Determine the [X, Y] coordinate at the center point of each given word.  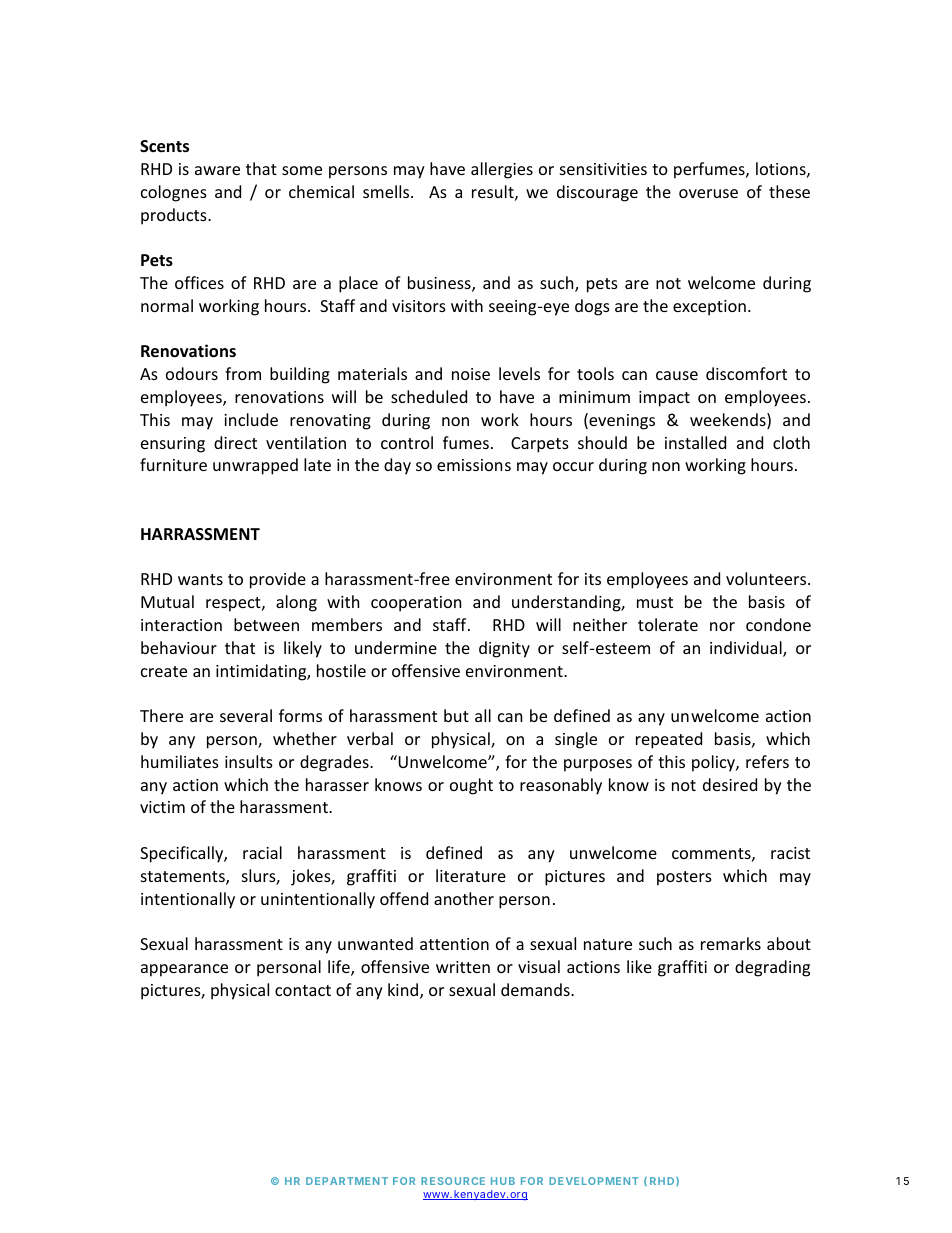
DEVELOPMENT [594, 1181]
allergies [502, 170]
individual [747, 649]
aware [217, 170]
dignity [504, 649]
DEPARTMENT [347, 1181]
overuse [708, 193]
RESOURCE [453, 1181]
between [266, 624]
